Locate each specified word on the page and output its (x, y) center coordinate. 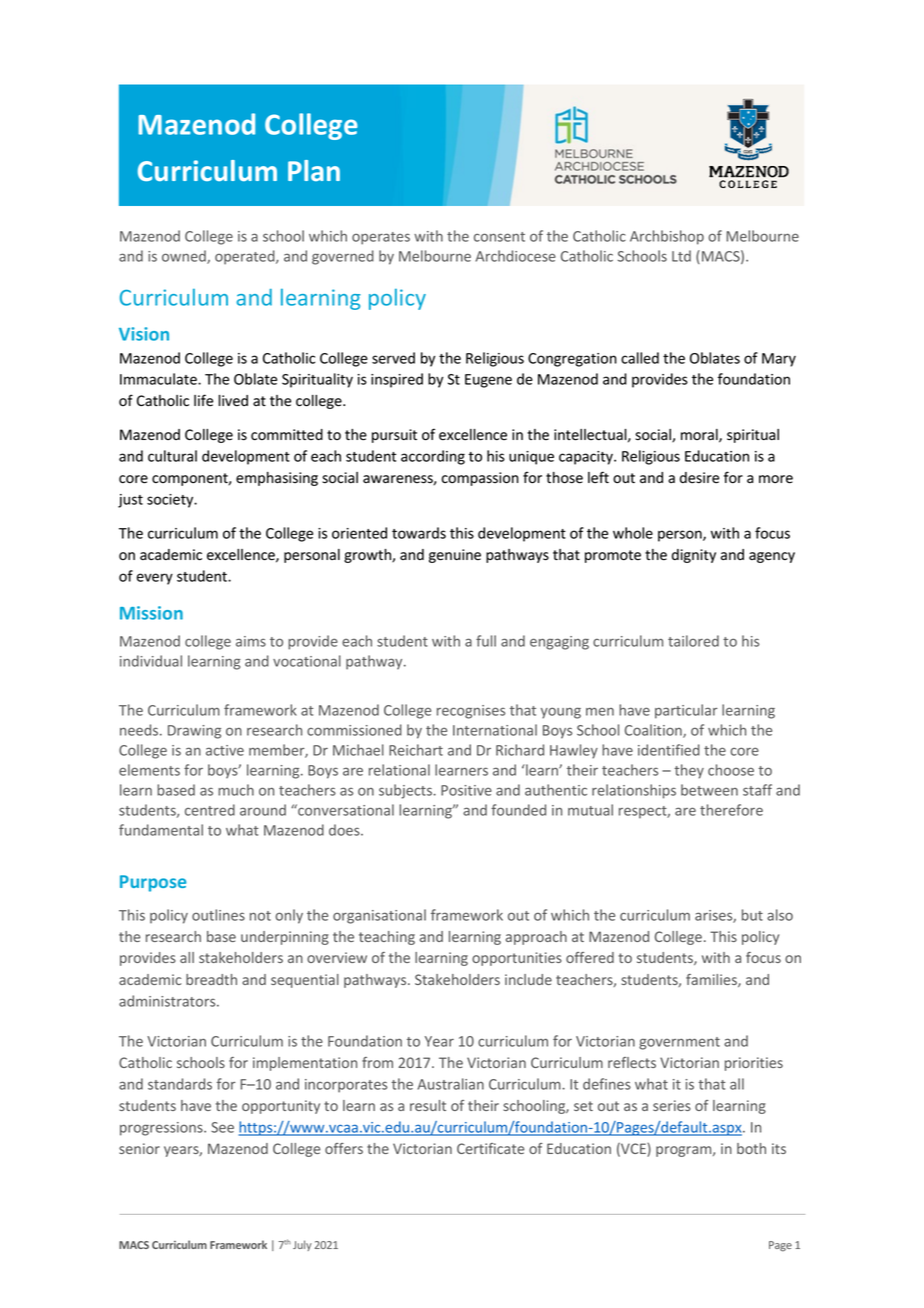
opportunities (517, 959)
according (433, 457)
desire (699, 478)
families (712, 980)
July (302, 1245)
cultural (172, 456)
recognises (471, 712)
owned (185, 257)
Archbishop (667, 237)
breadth (211, 979)
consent (499, 237)
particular (686, 711)
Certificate (490, 1148)
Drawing (194, 732)
